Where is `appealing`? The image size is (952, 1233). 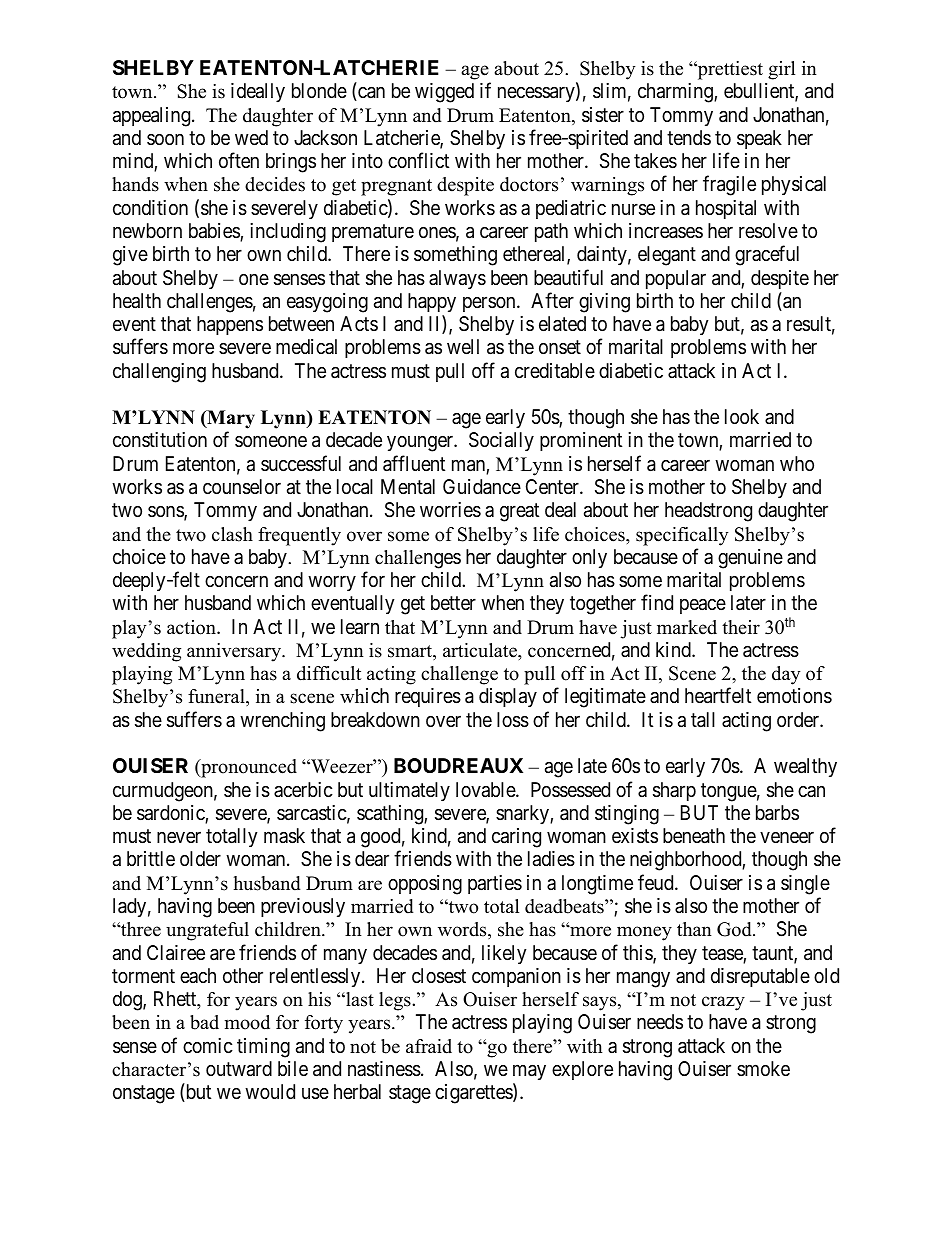 appealing is located at coordinates (153, 117).
